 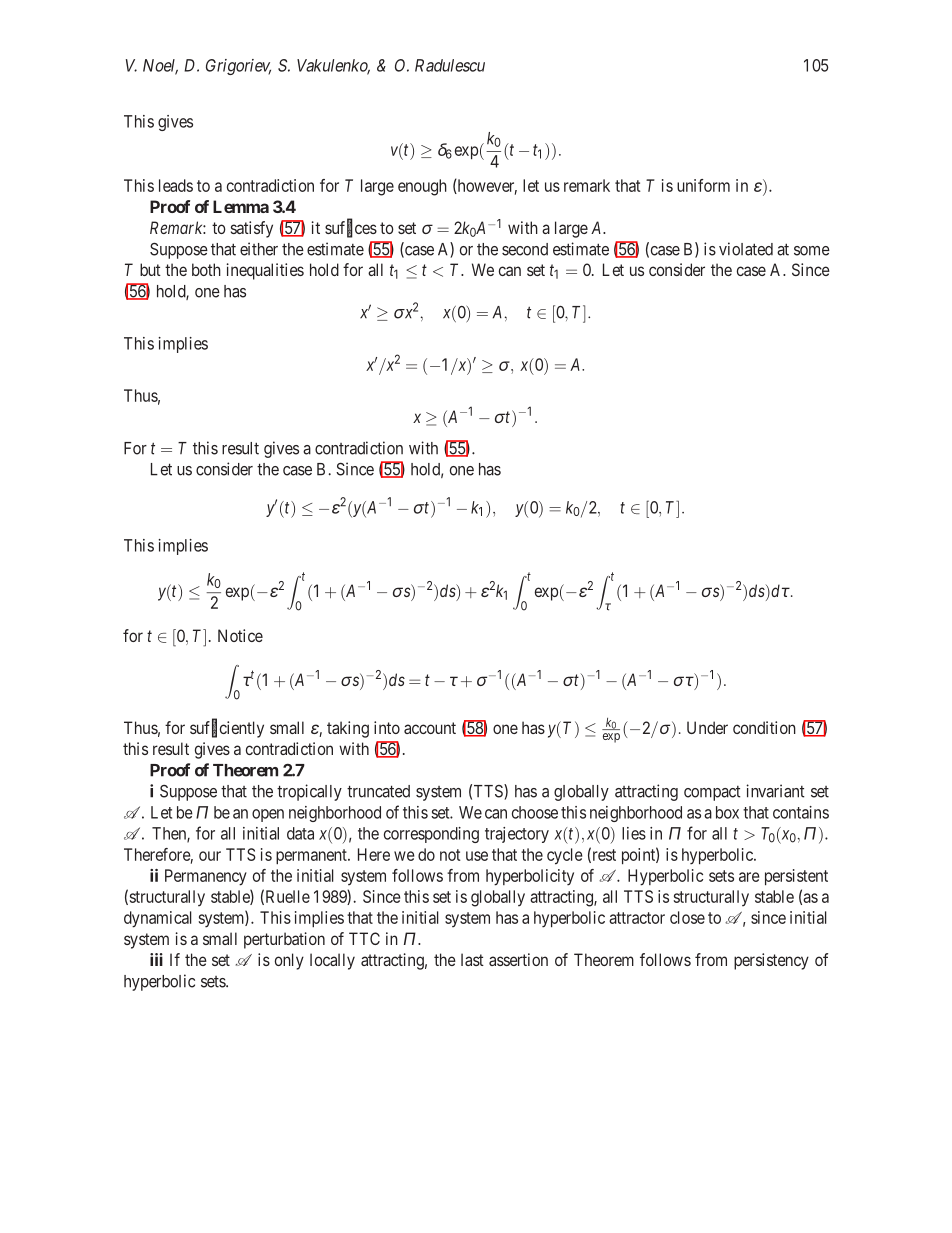 I want to click on account, so click(x=430, y=728).
